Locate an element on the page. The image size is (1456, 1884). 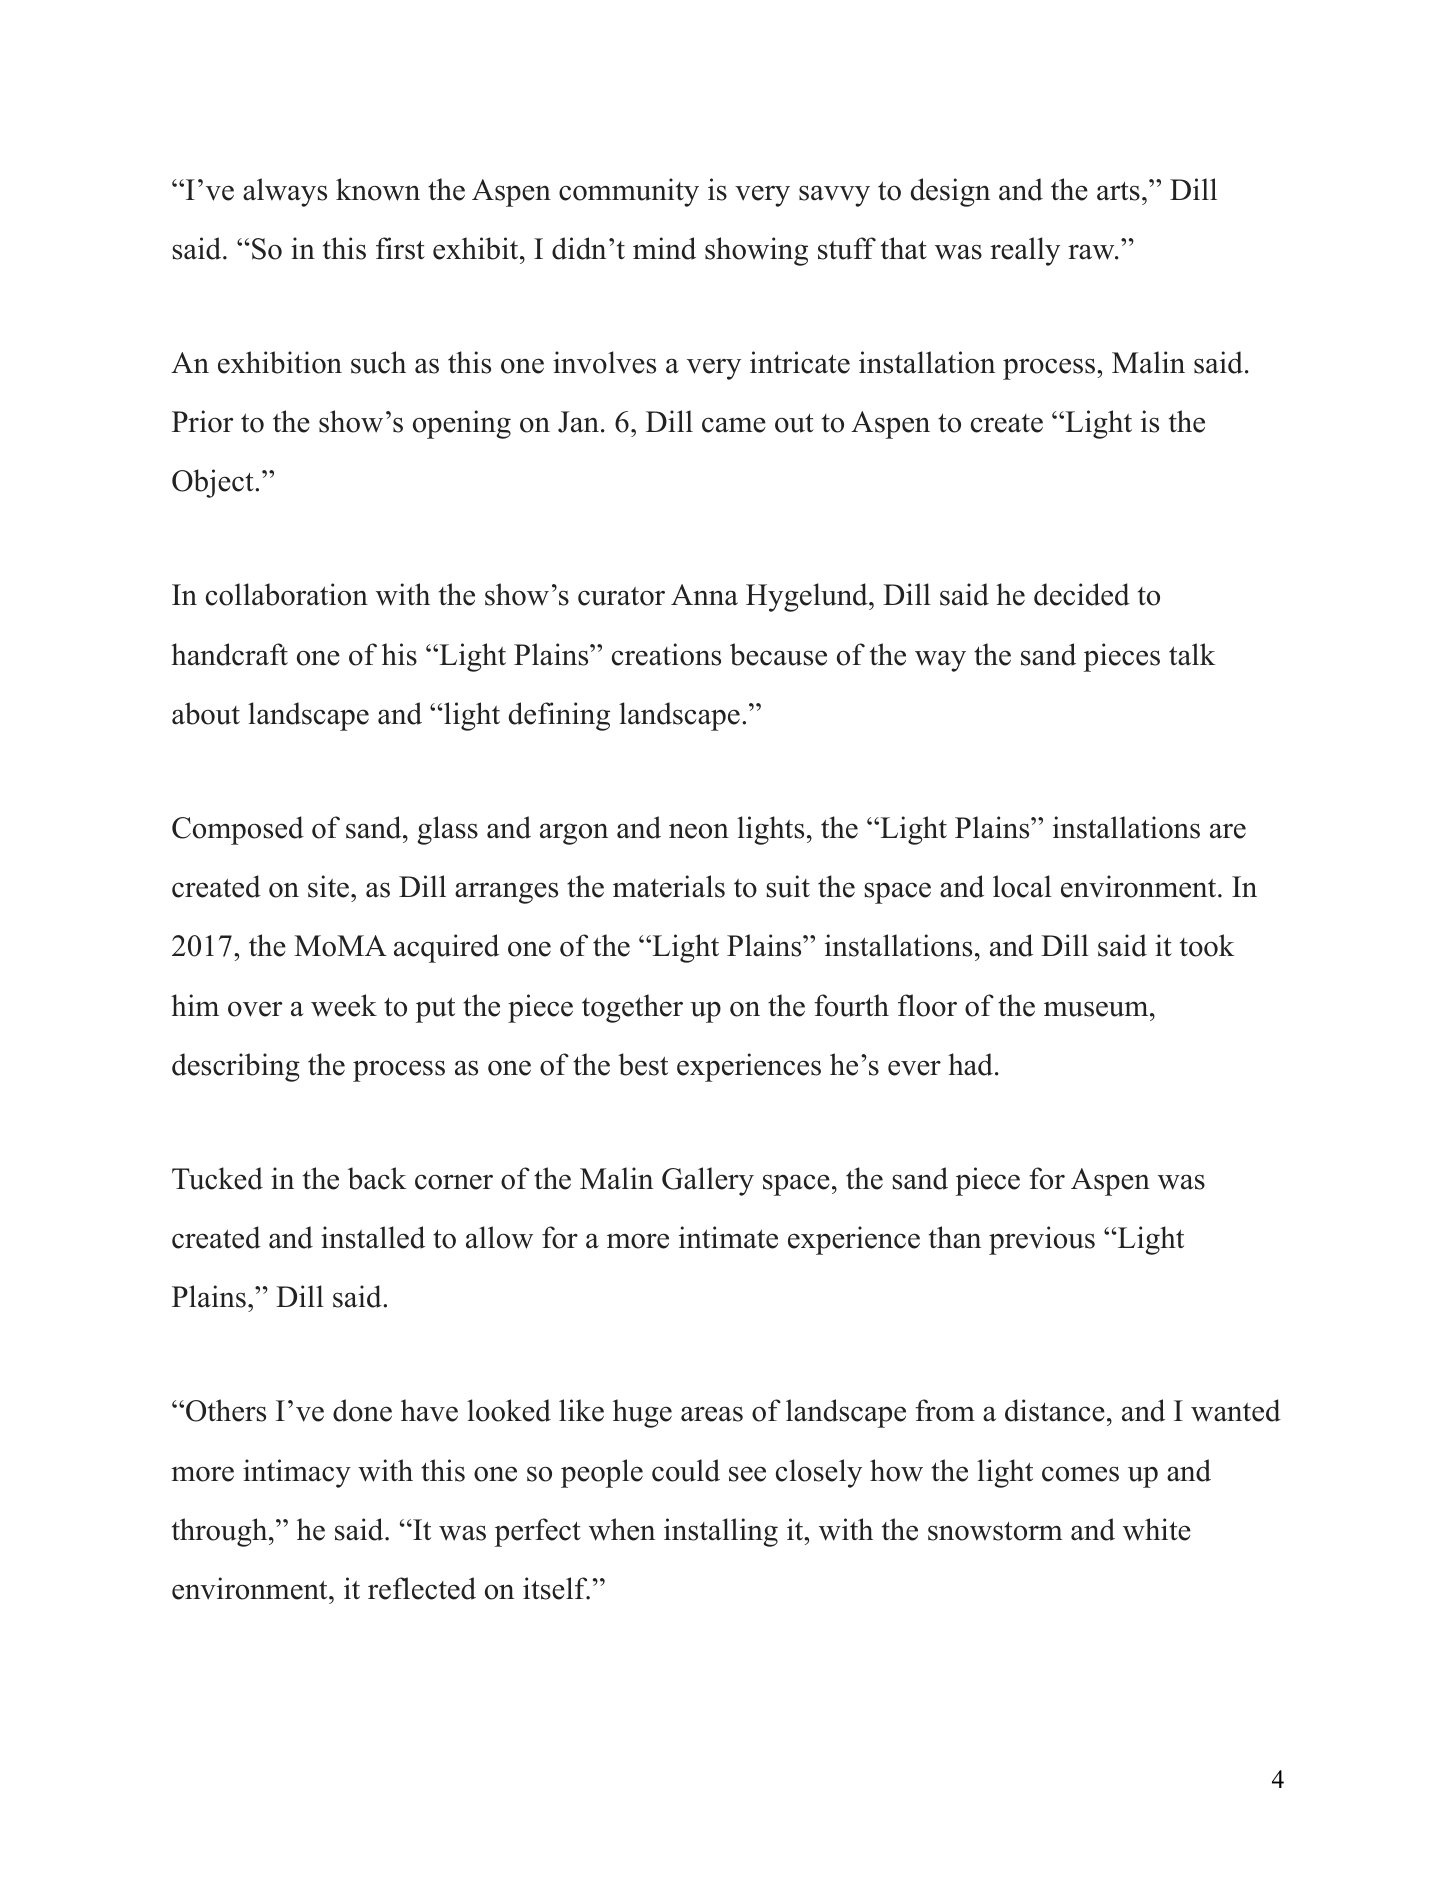
arts is located at coordinates (1118, 191).
